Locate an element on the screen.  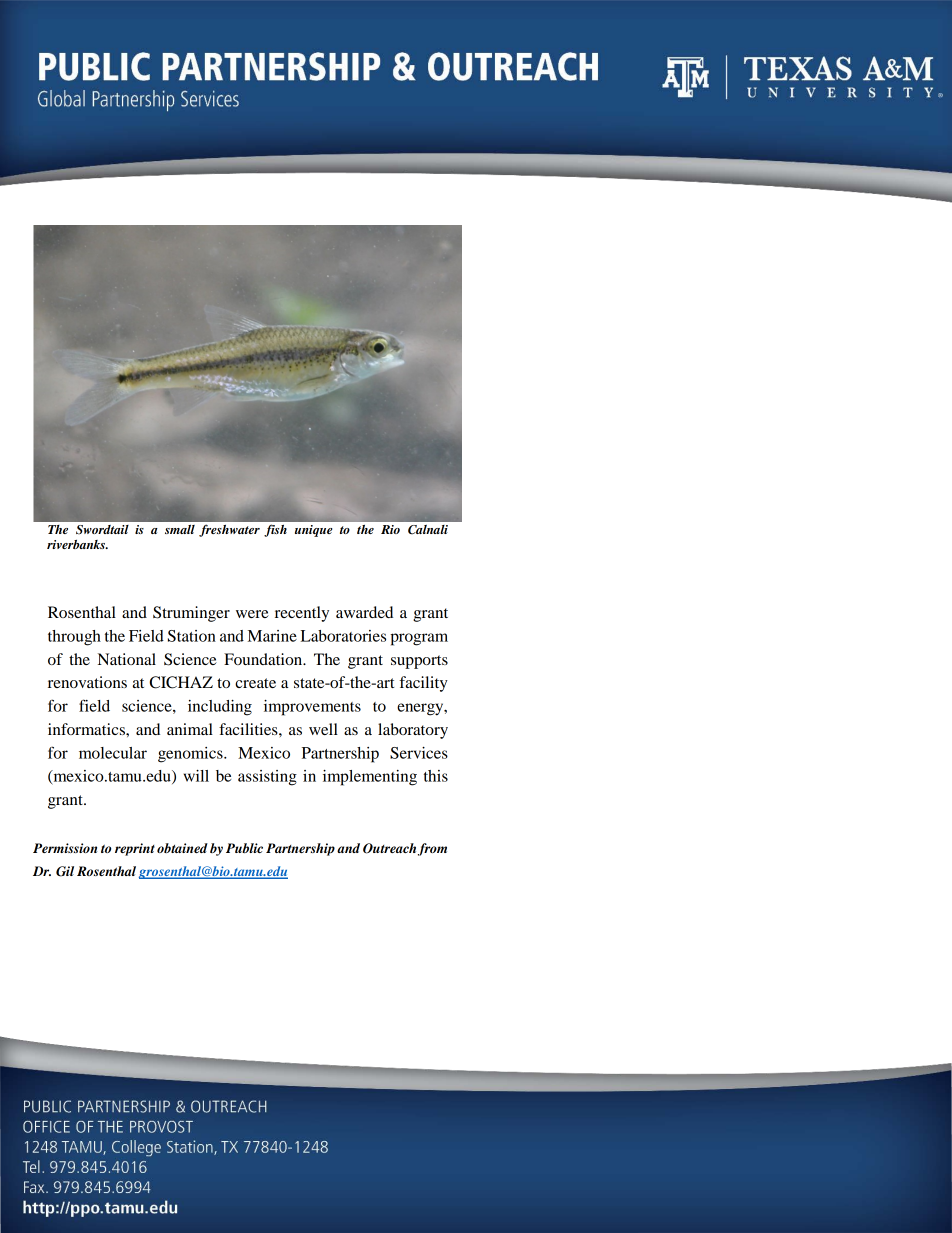
Outreach is located at coordinates (391, 849).
